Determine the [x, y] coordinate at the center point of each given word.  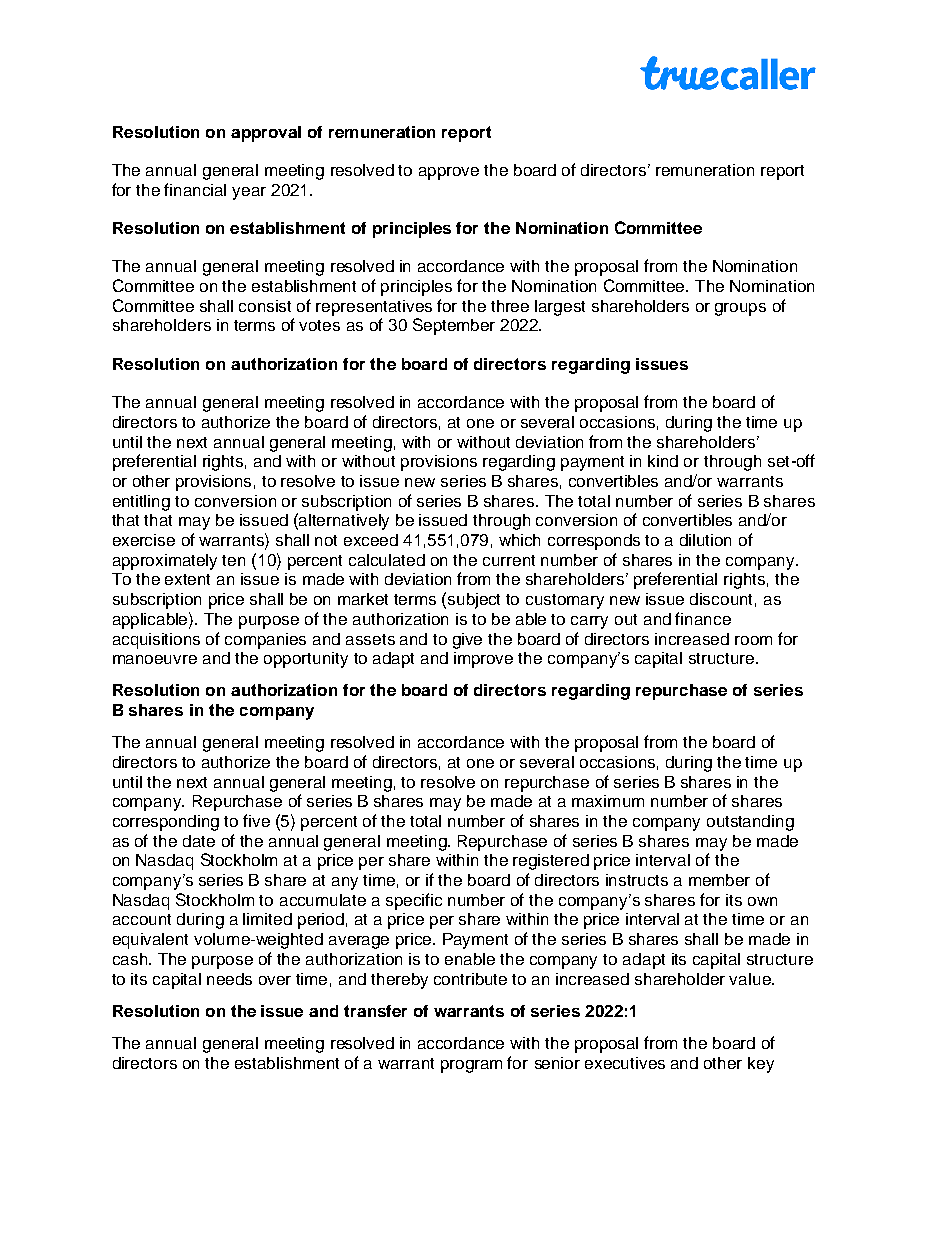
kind [663, 461]
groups [740, 309]
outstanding [750, 823]
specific [414, 901]
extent [187, 579]
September [454, 326]
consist [265, 306]
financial [195, 189]
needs [229, 979]
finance [703, 618]
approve [449, 173]
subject [474, 601]
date [199, 841]
